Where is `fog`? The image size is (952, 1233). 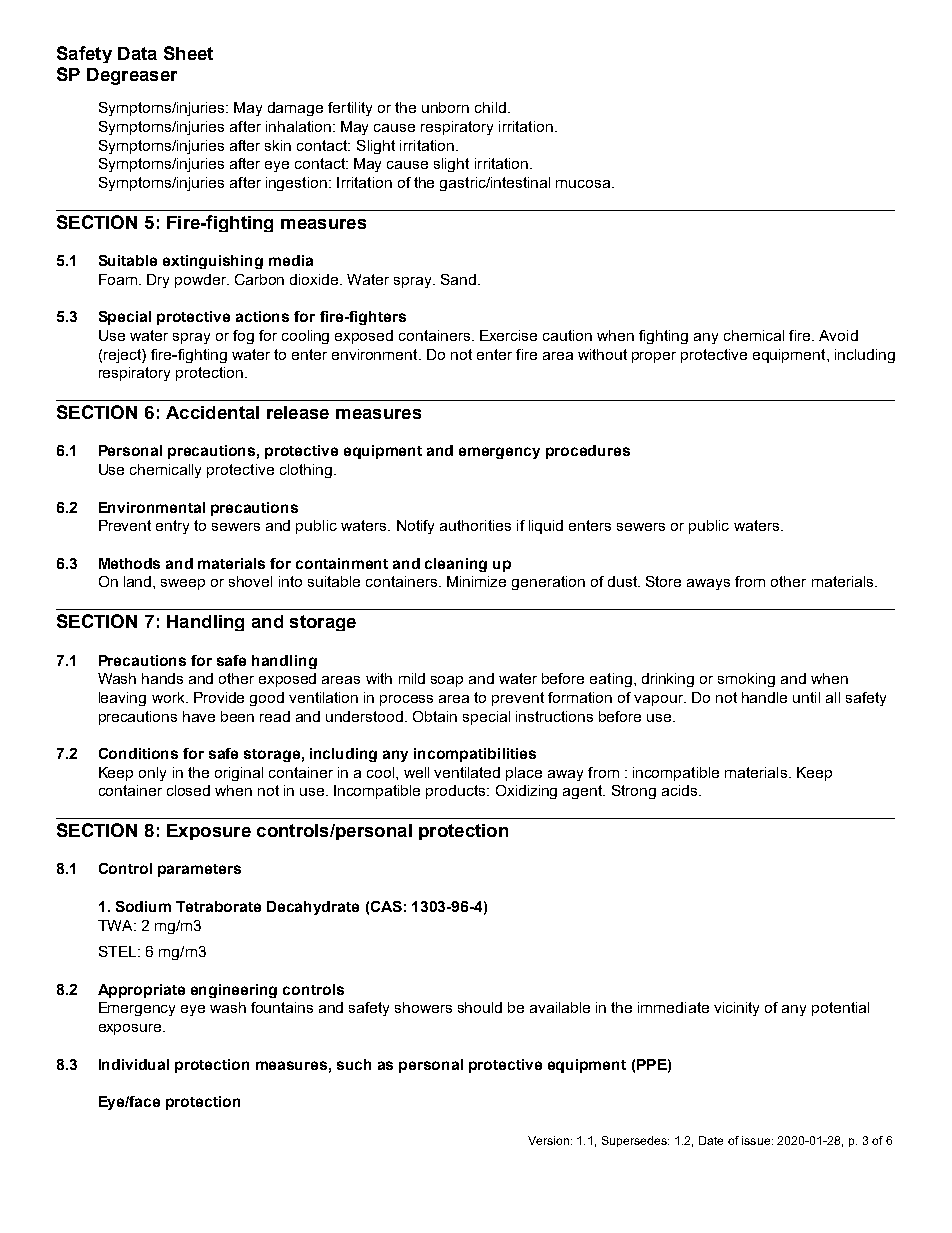
fog is located at coordinates (243, 337).
